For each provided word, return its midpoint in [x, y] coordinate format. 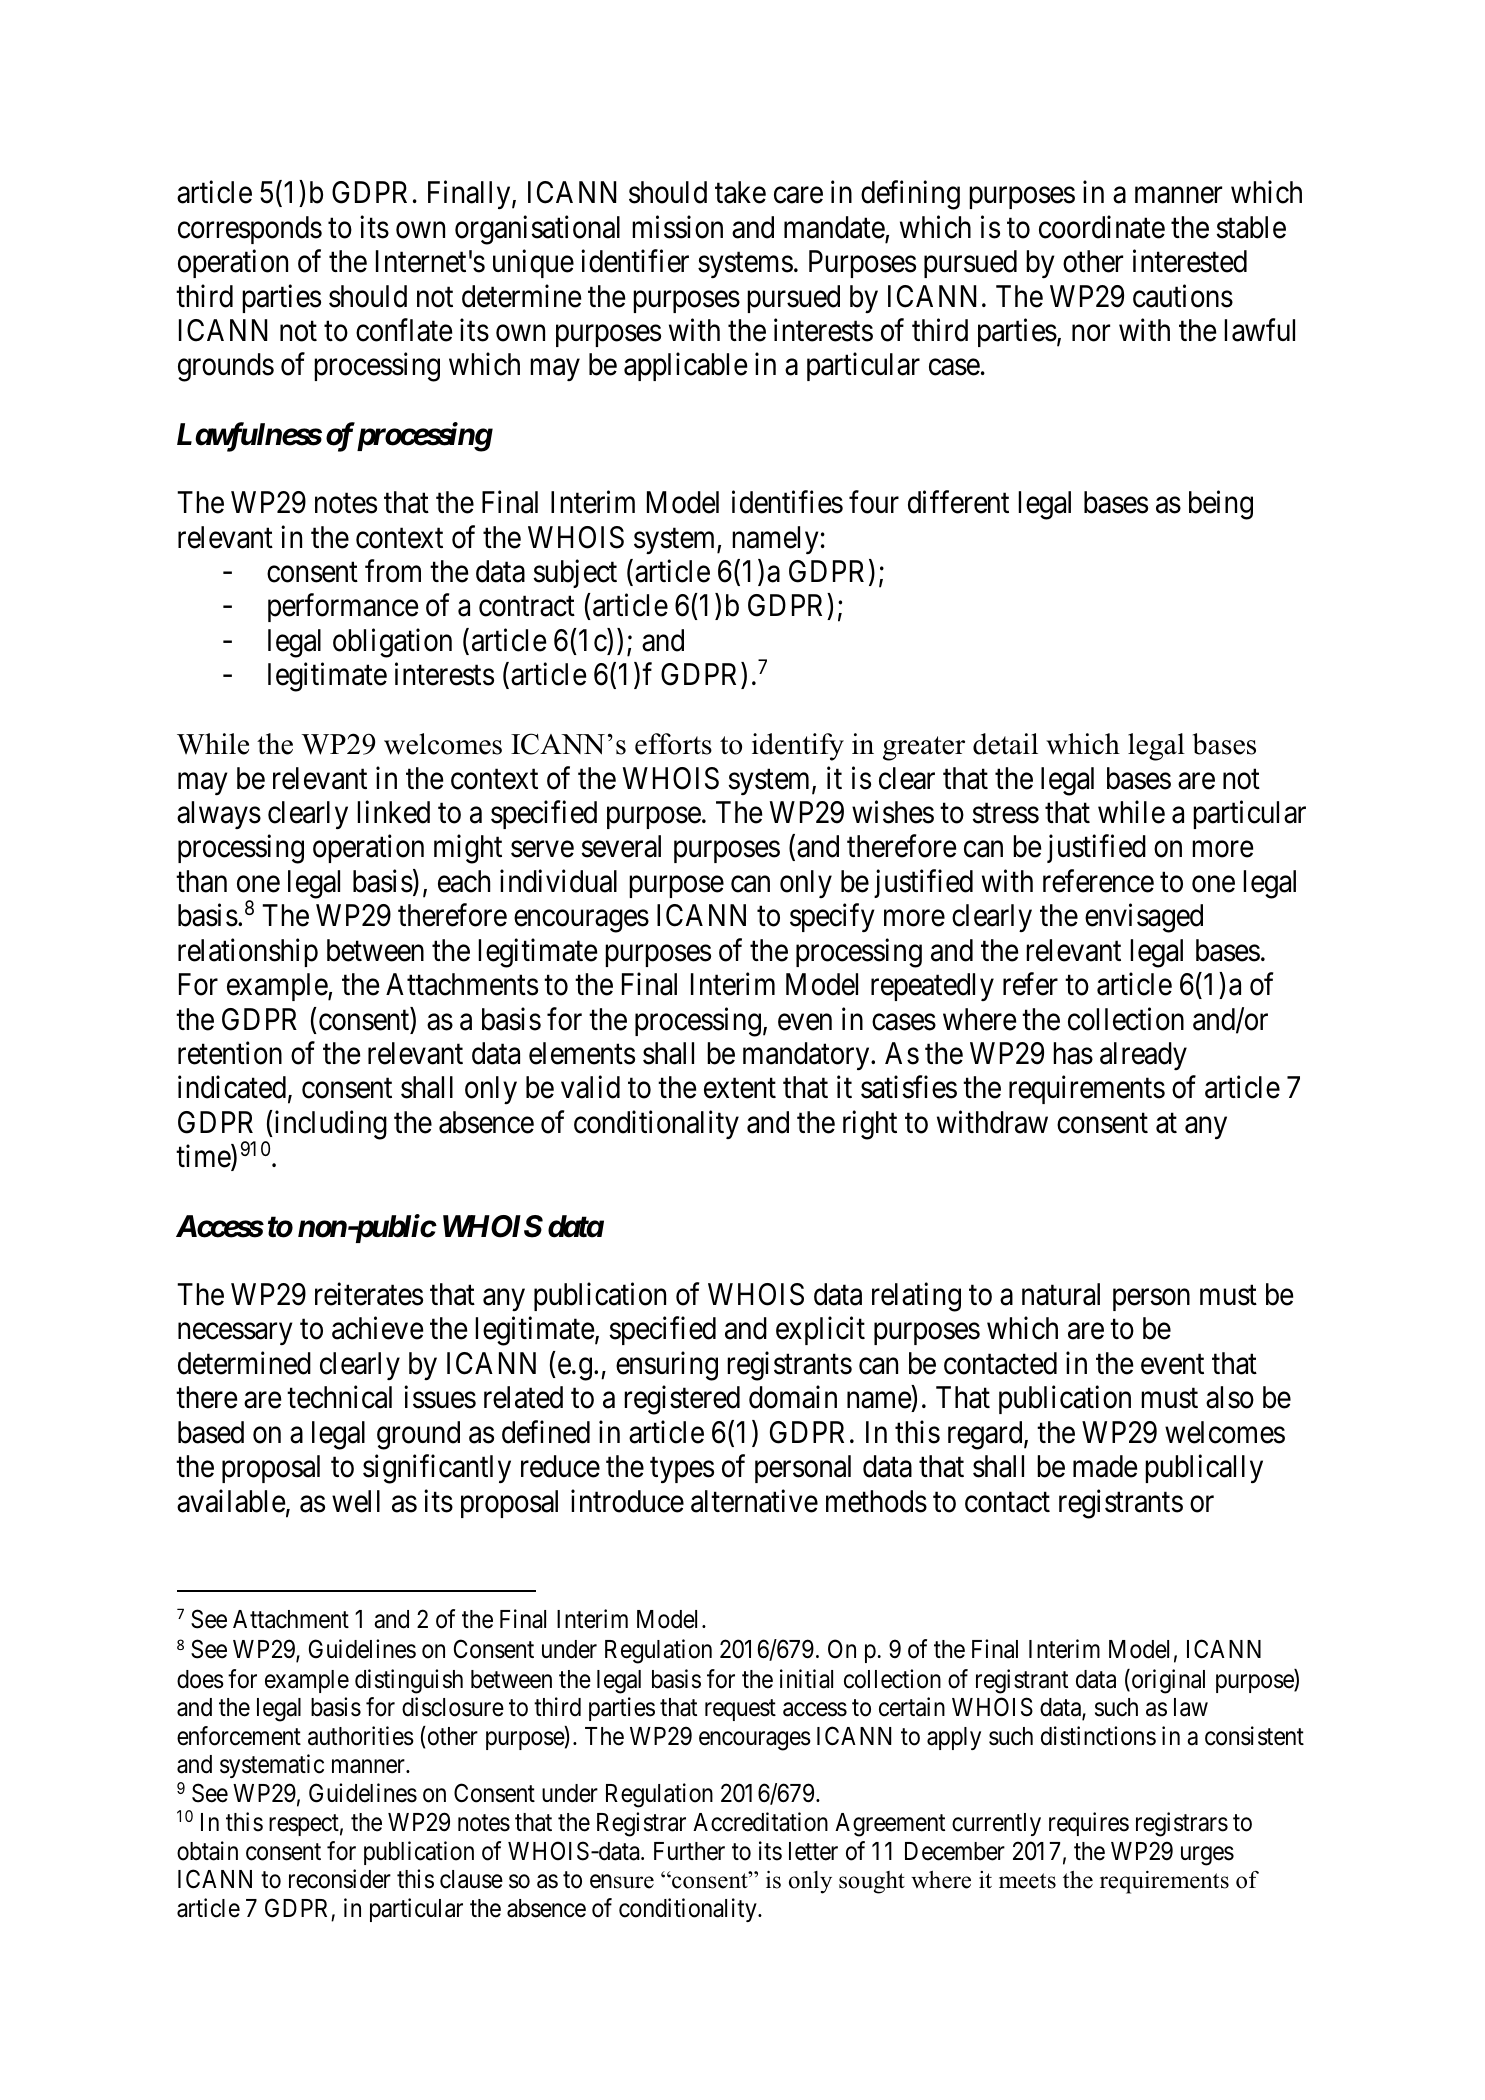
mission [677, 227]
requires [1089, 1824]
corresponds [250, 230]
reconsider [340, 1879]
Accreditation [760, 1822]
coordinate [1102, 227]
